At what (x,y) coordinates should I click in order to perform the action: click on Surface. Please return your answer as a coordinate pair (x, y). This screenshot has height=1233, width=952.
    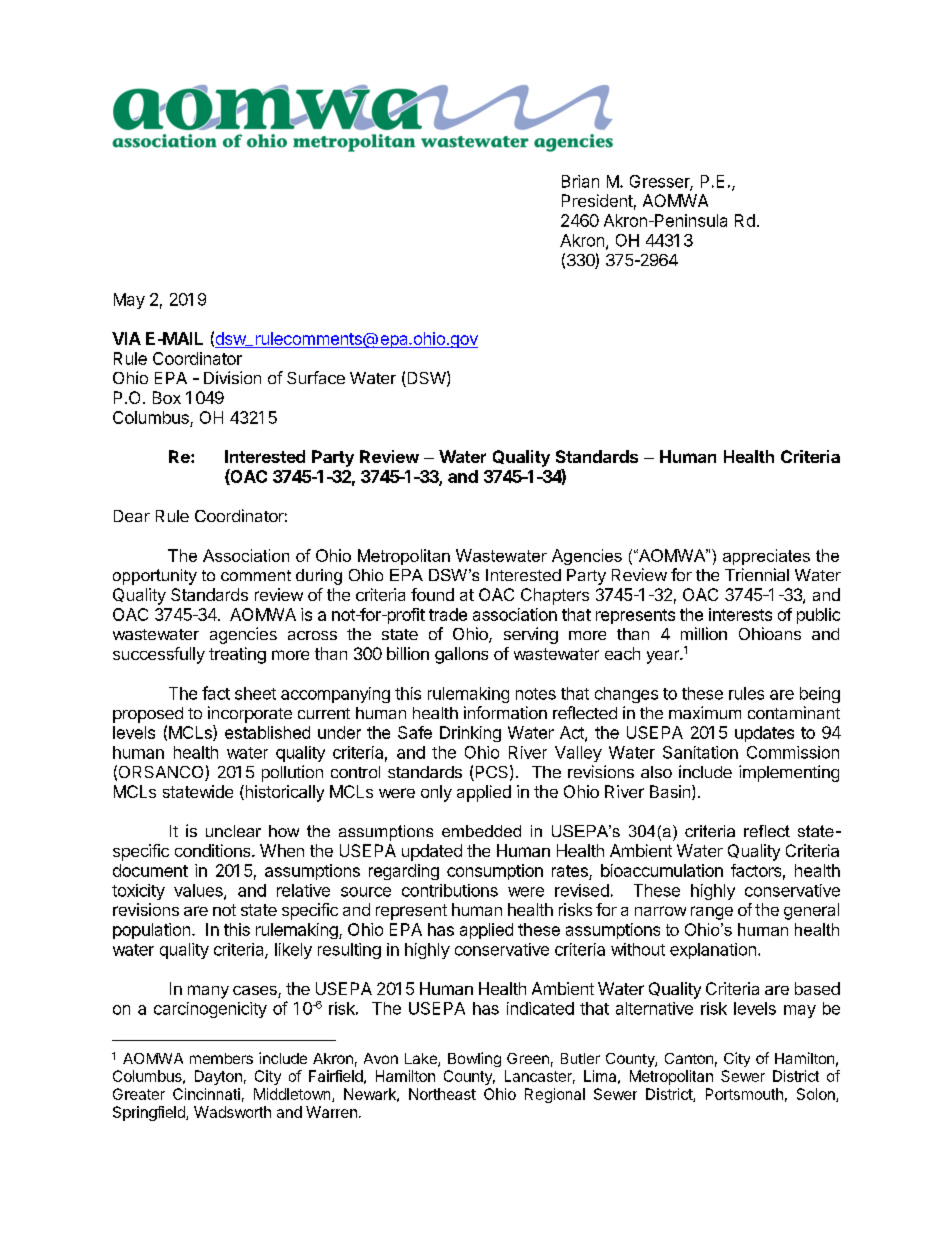
    Looking at the image, I should click on (316, 377).
